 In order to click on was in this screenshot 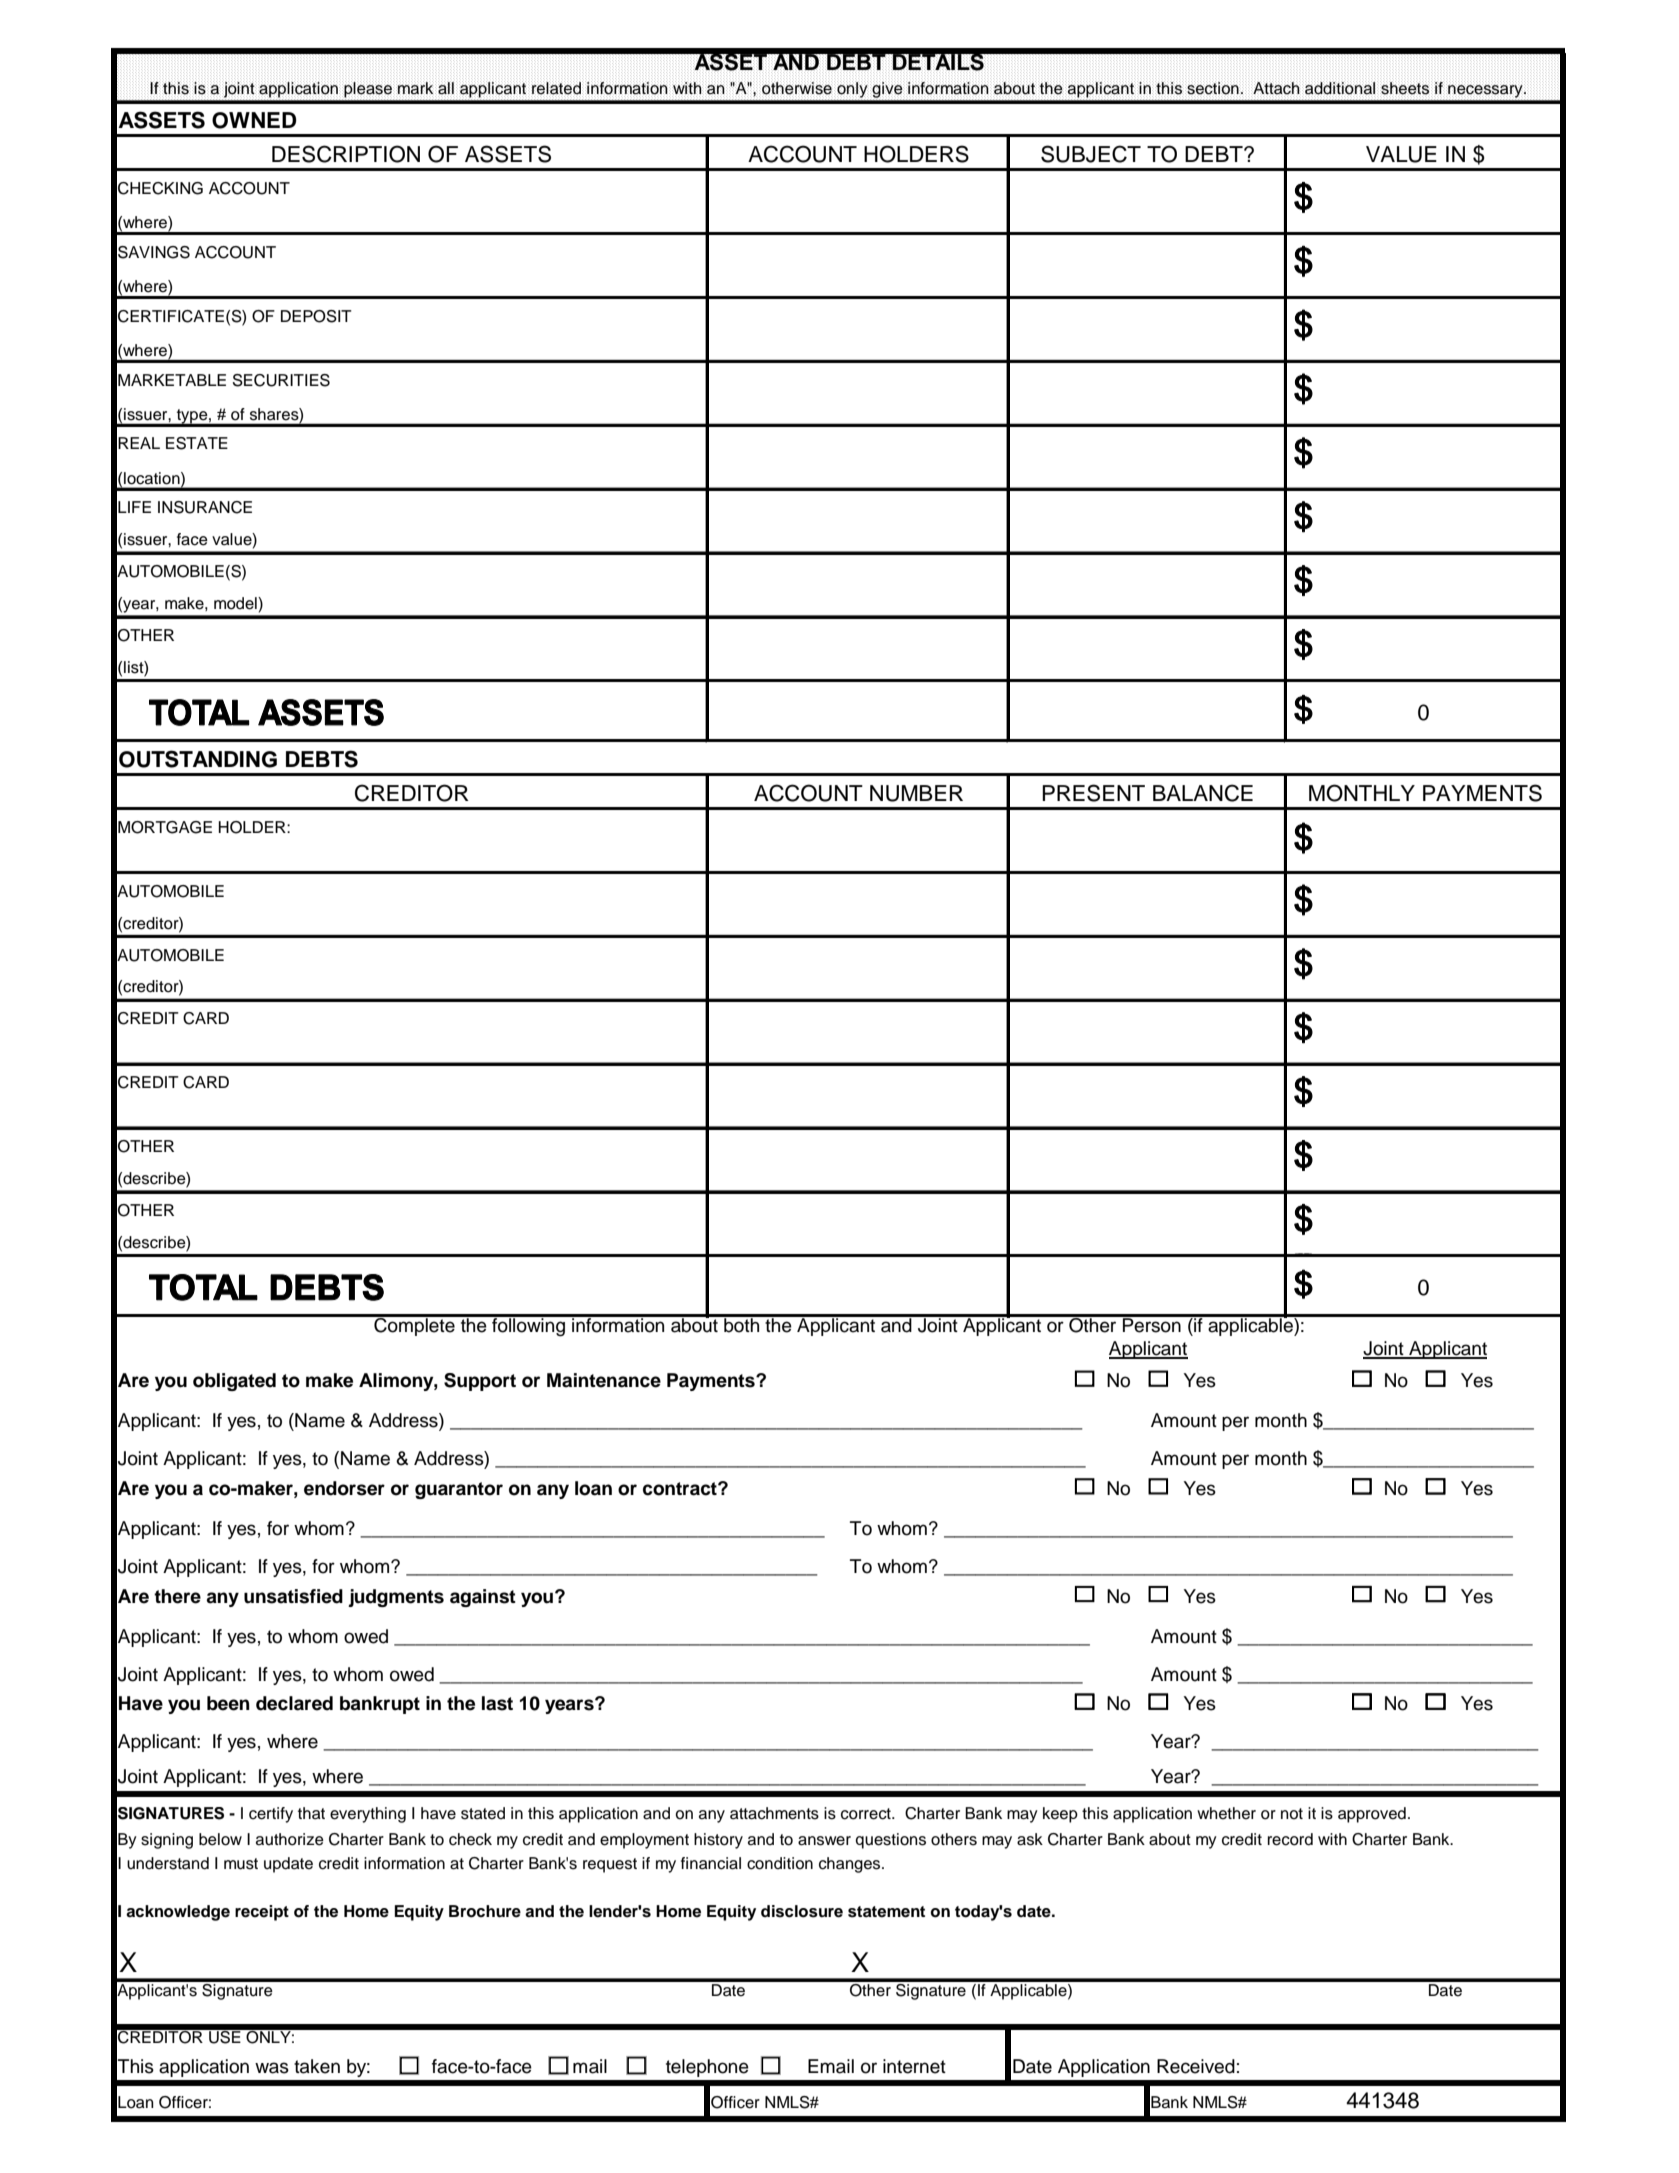, I will do `click(272, 2068)`.
